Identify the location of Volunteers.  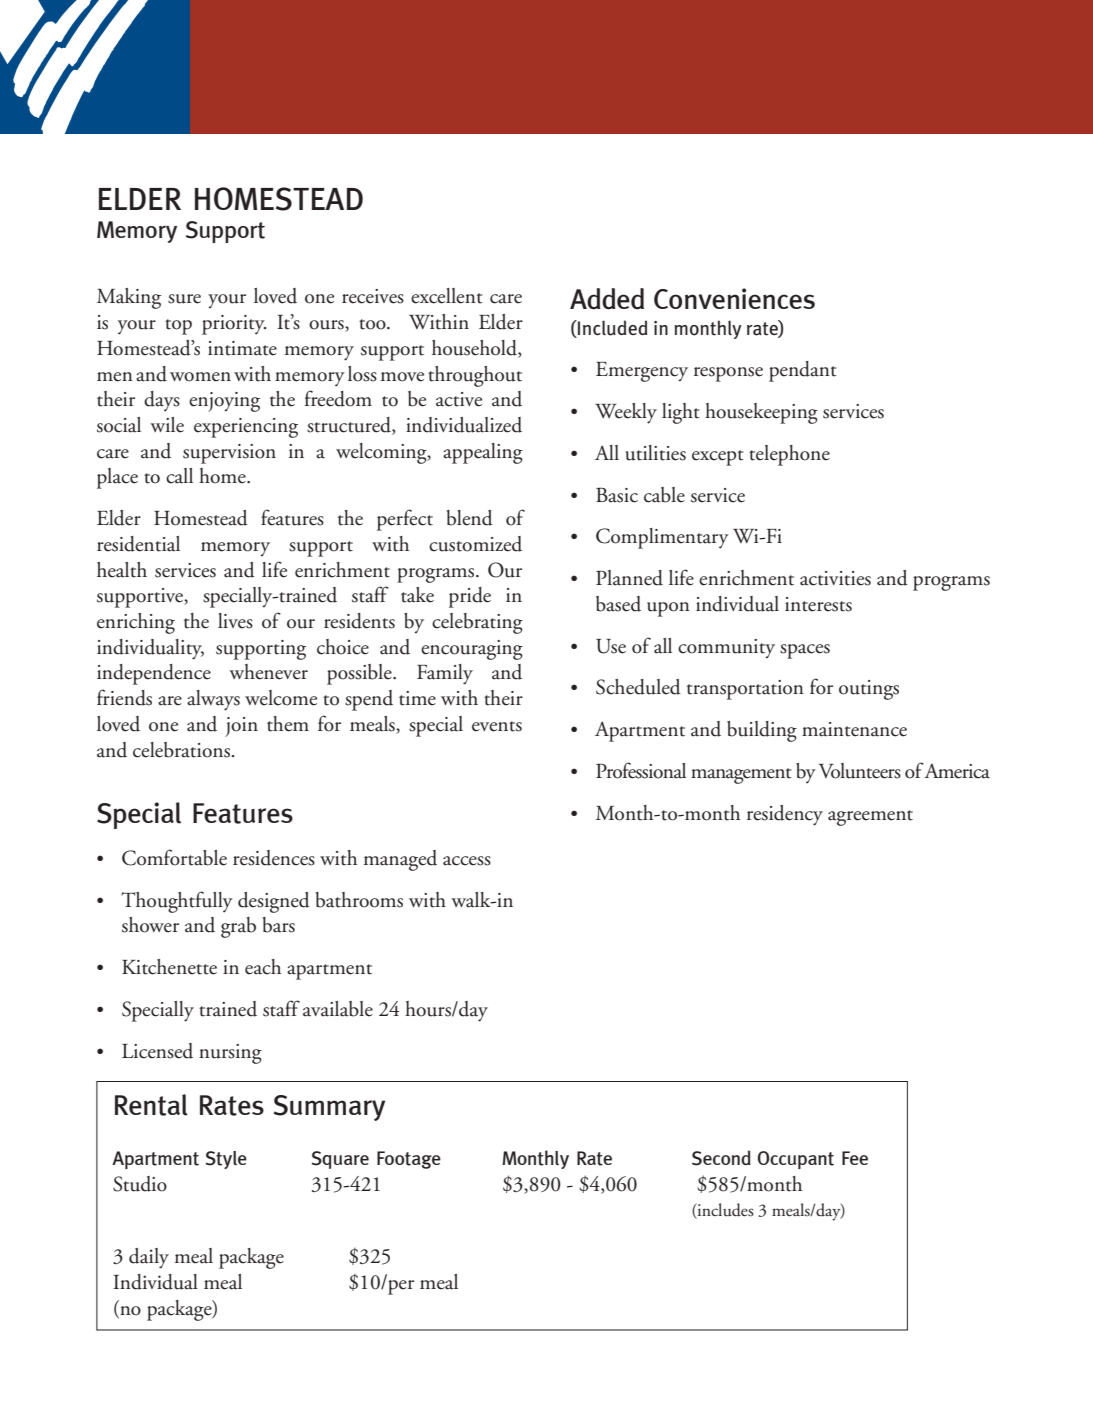
(860, 771).
